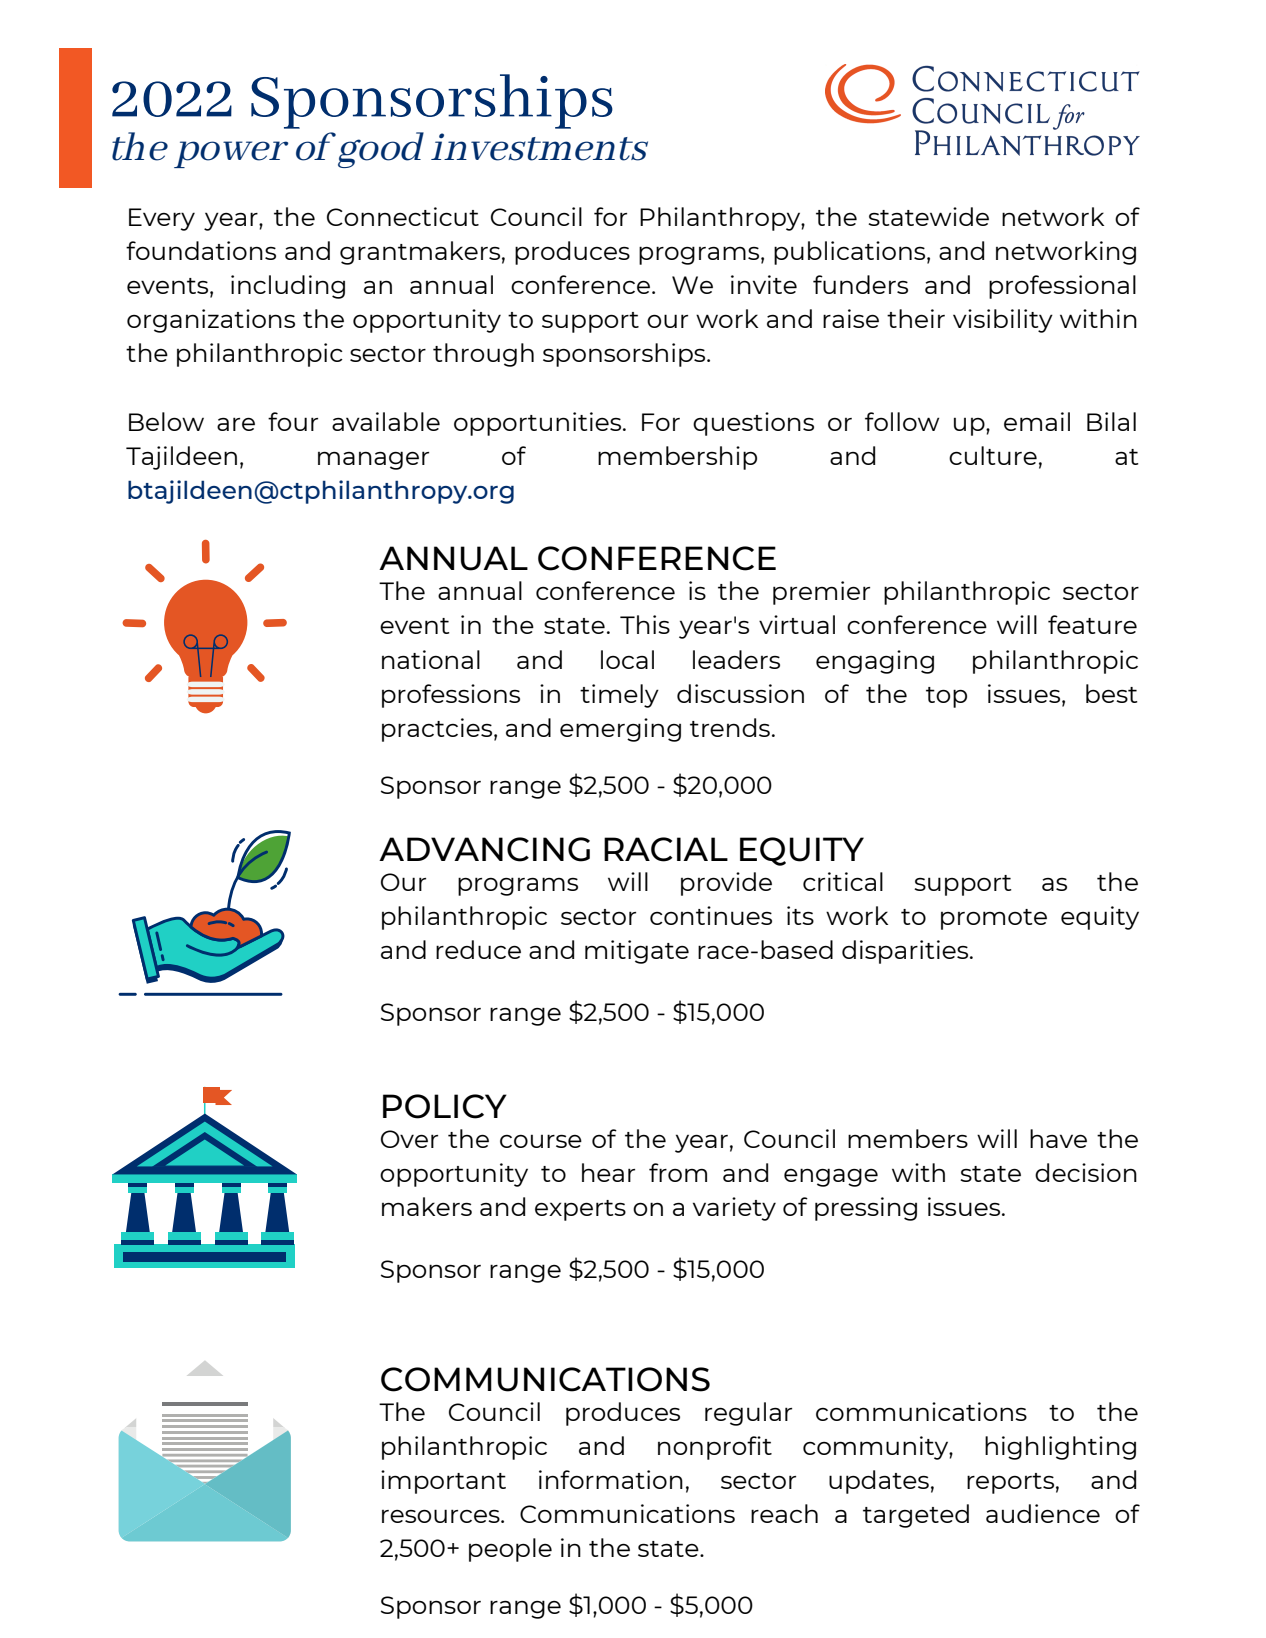  What do you see at coordinates (431, 659) in the screenshot?
I see `national` at bounding box center [431, 659].
